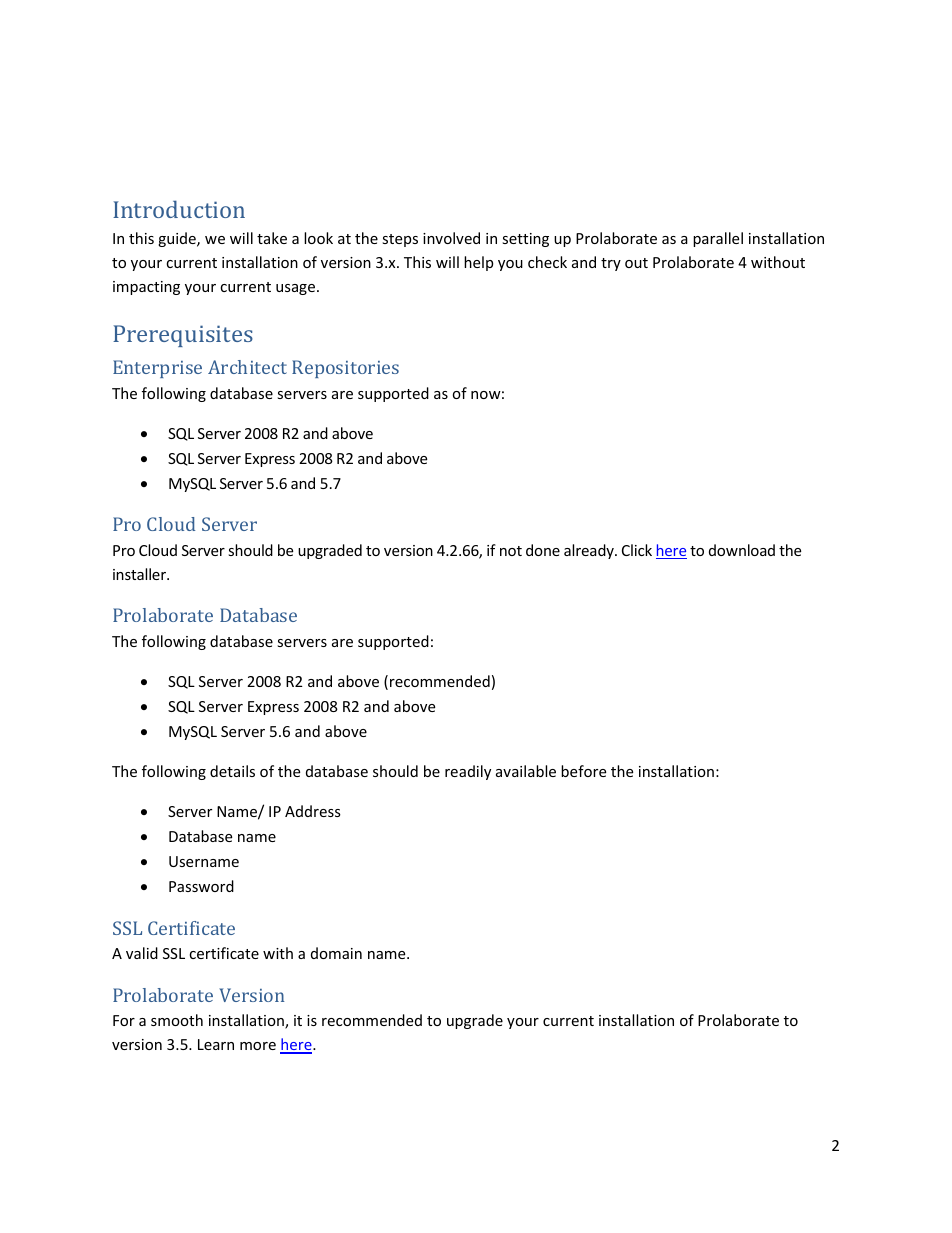 Image resolution: width=952 pixels, height=1233 pixels. Describe the element at coordinates (141, 574) in the document. I see `installer` at that location.
